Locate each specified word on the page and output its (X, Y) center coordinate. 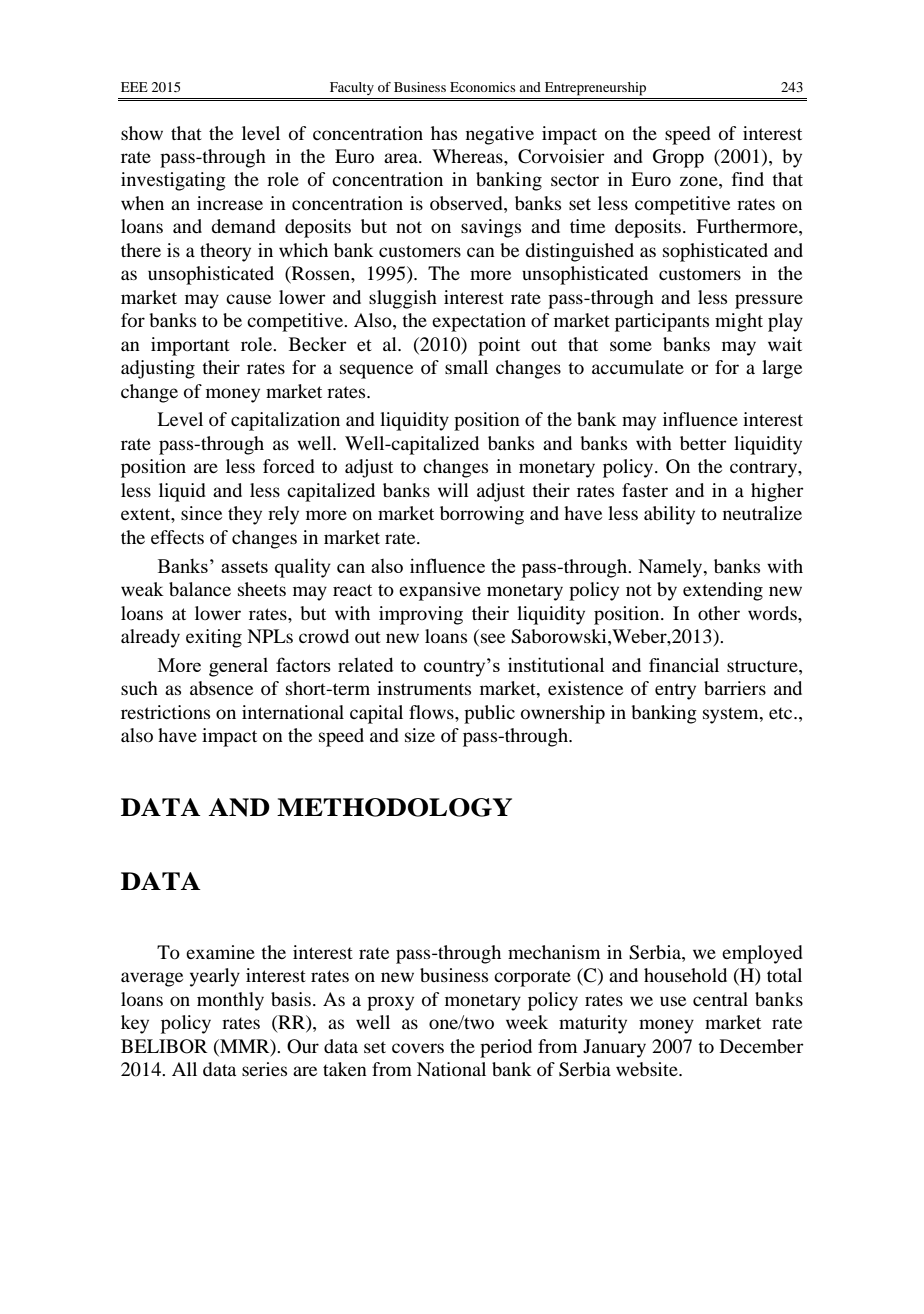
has (444, 133)
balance (200, 589)
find (748, 179)
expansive (440, 591)
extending (723, 591)
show (142, 133)
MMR (245, 1047)
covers (418, 1048)
